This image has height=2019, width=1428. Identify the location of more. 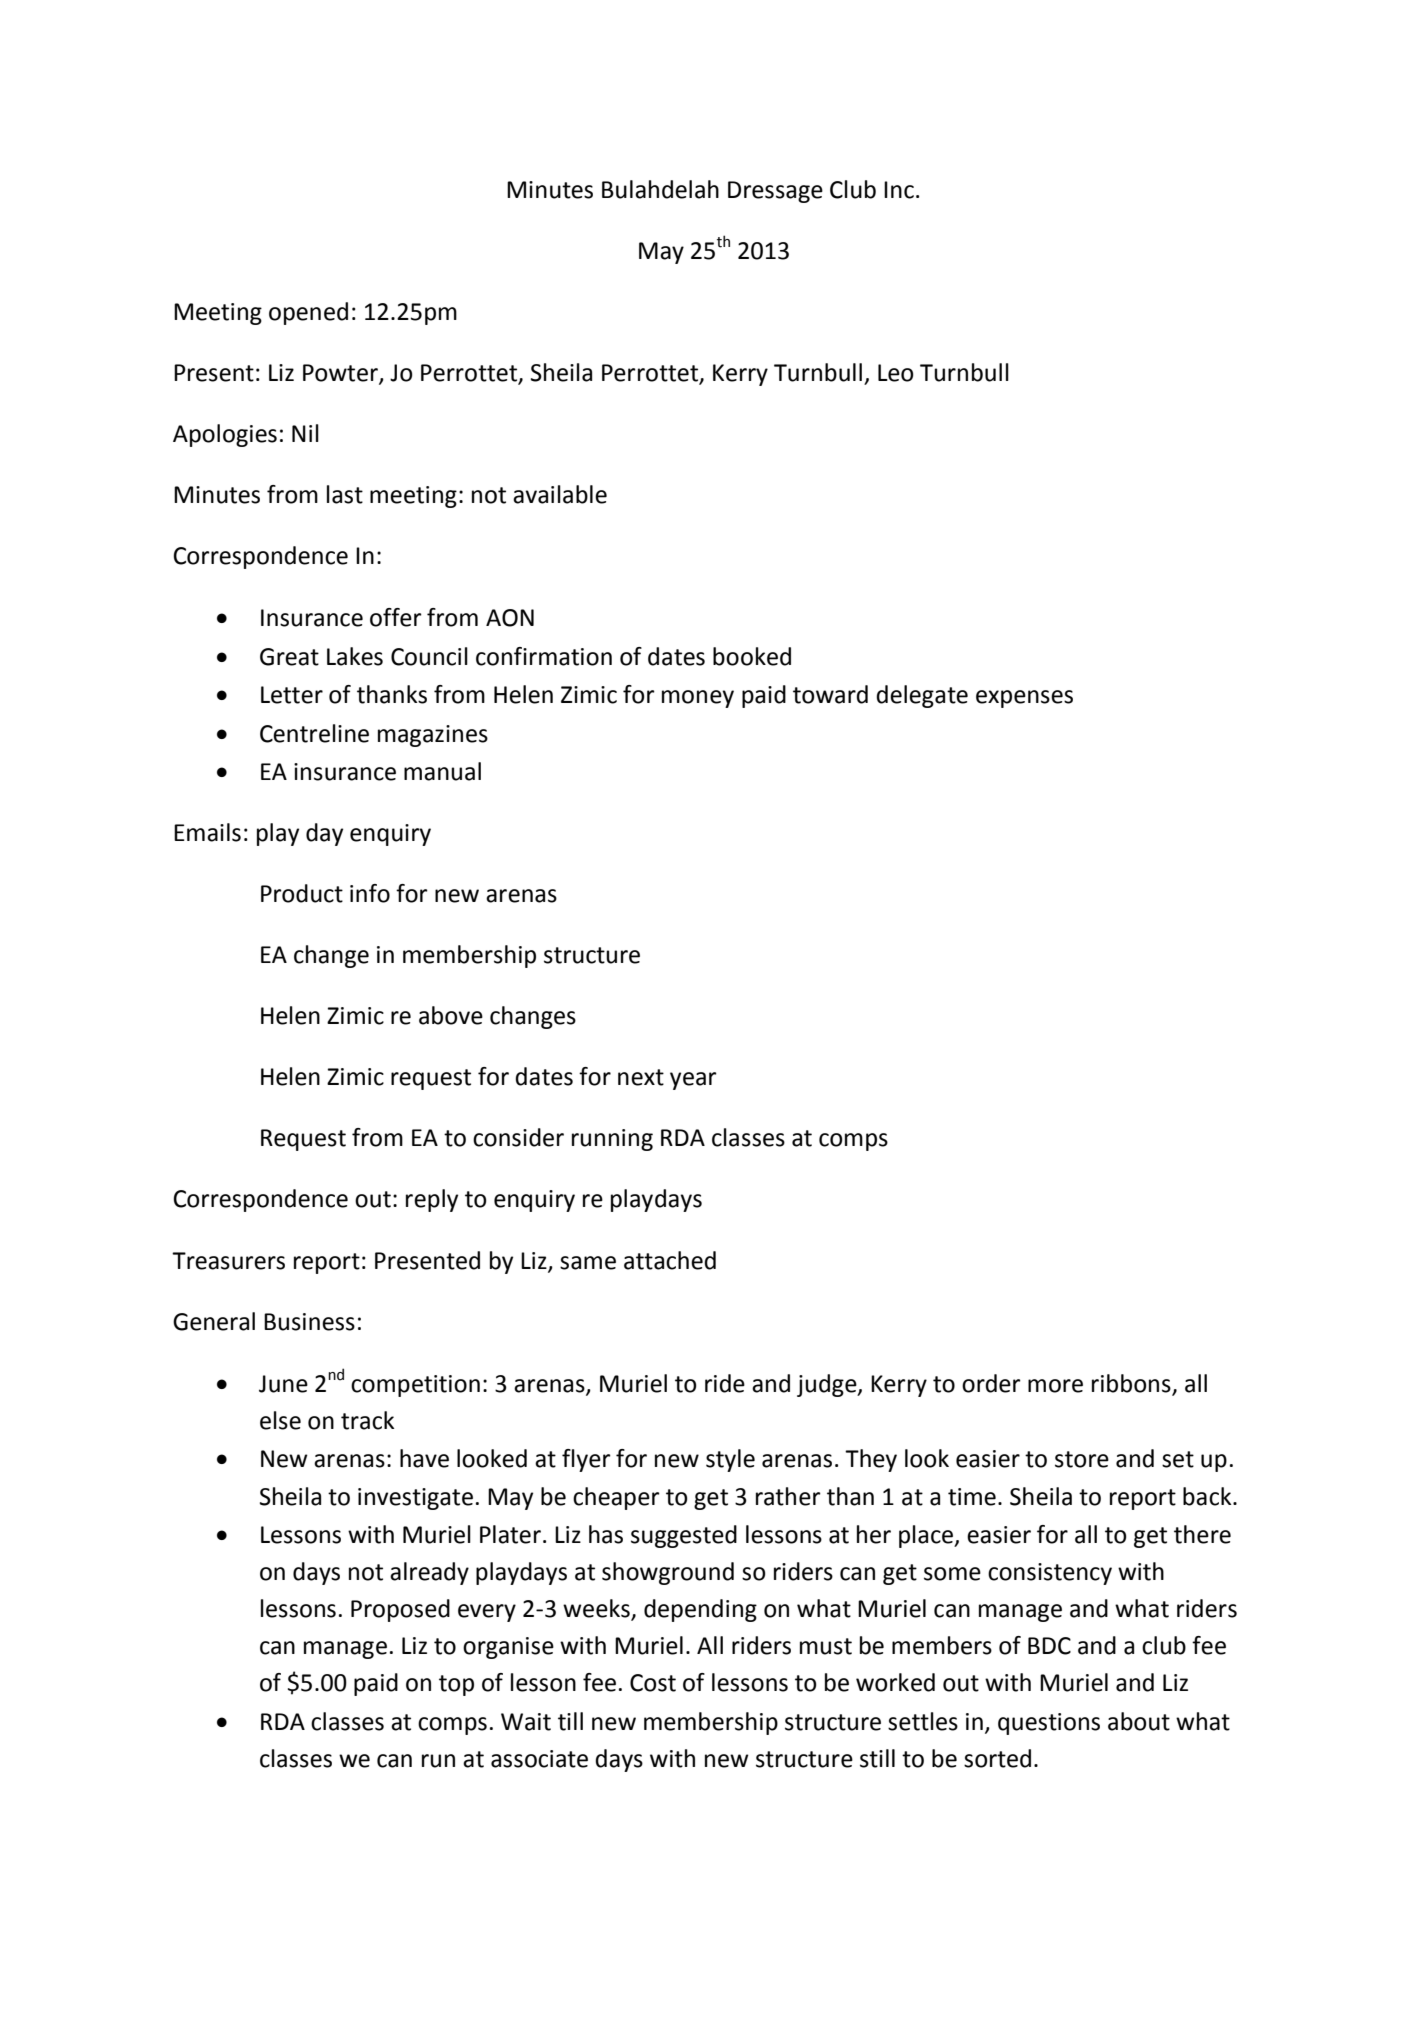
(1055, 1386).
